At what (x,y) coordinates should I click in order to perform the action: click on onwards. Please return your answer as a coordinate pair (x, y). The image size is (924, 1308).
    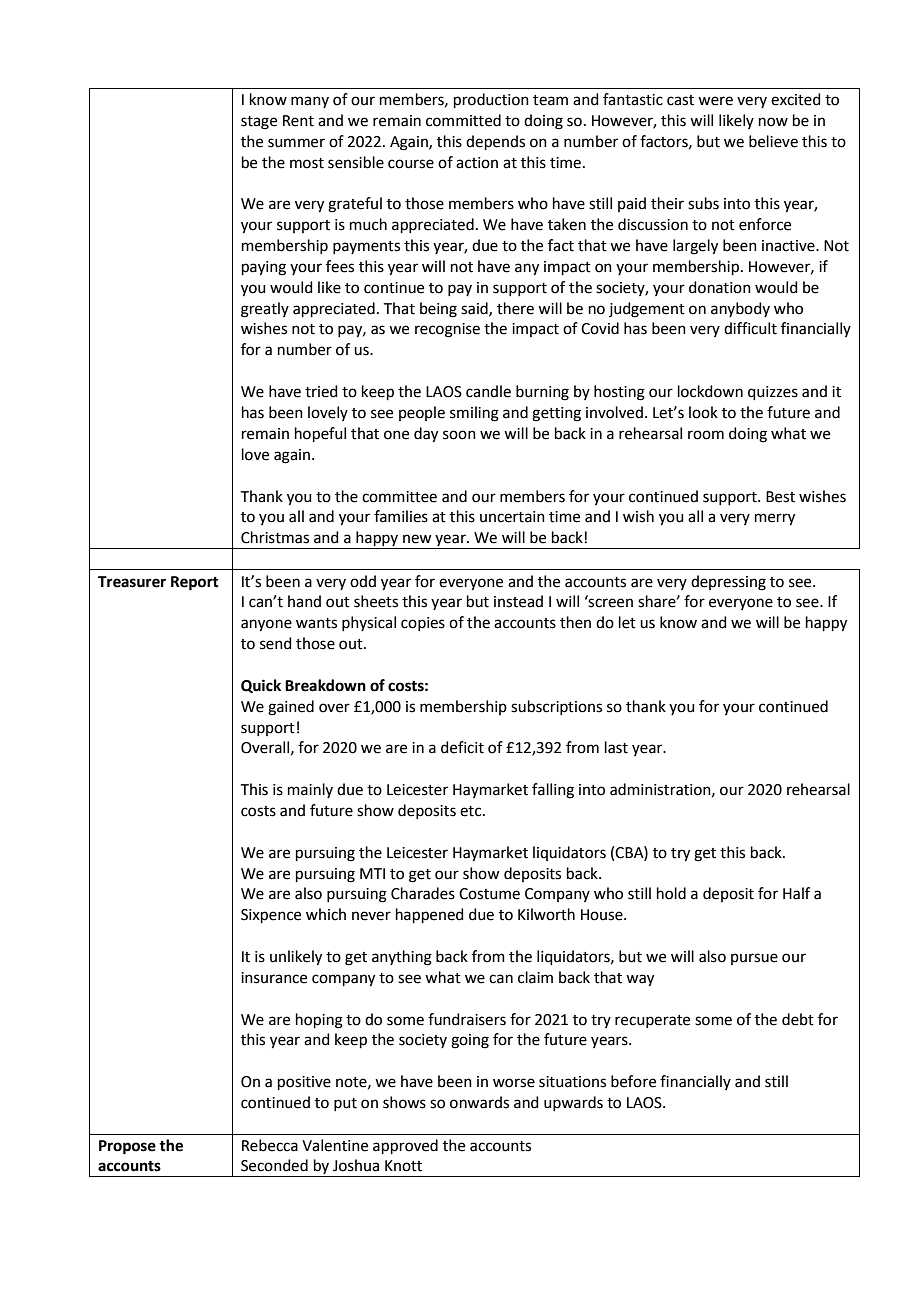
    Looking at the image, I should click on (479, 1102).
